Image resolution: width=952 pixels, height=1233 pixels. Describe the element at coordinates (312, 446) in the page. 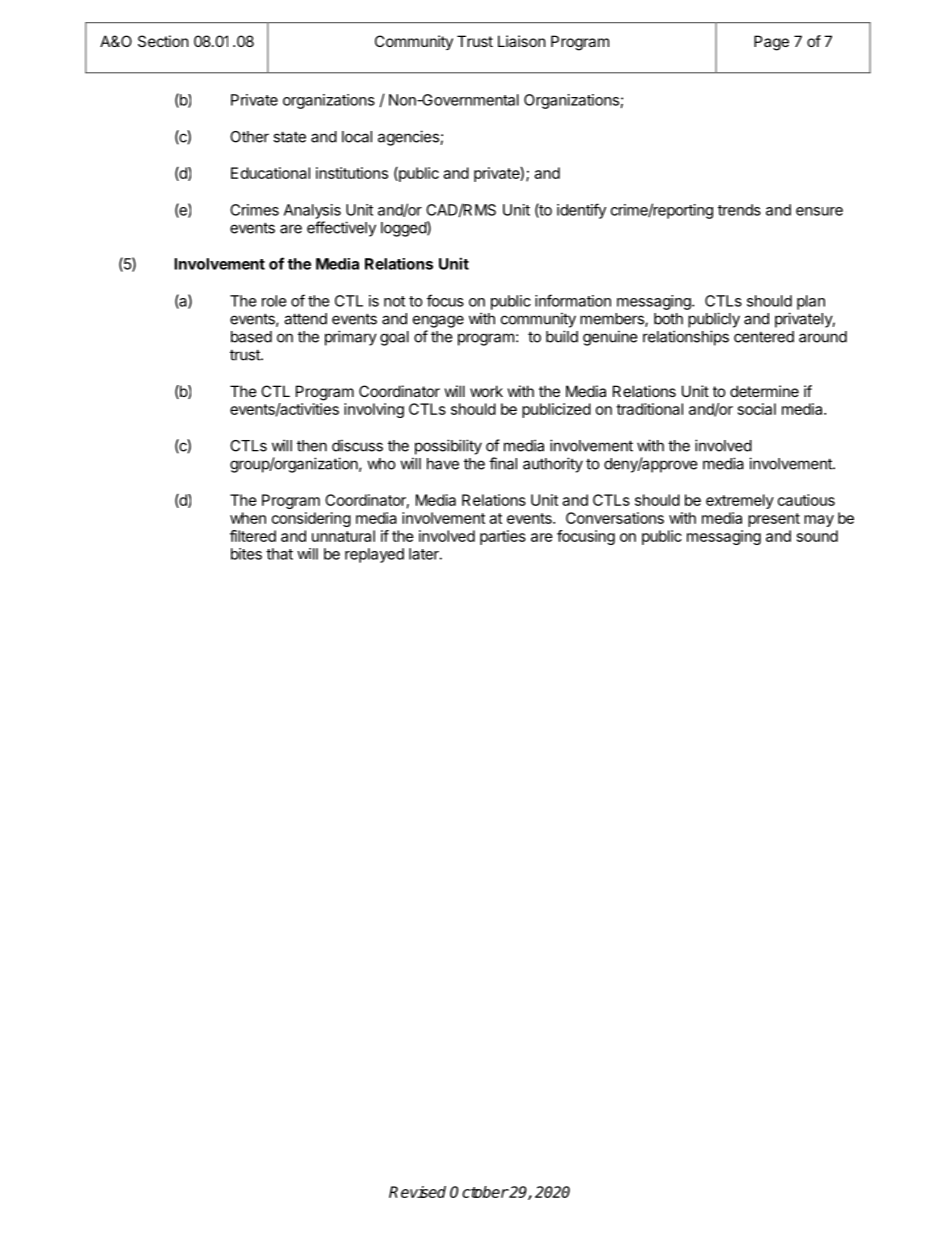

I see `then` at that location.
